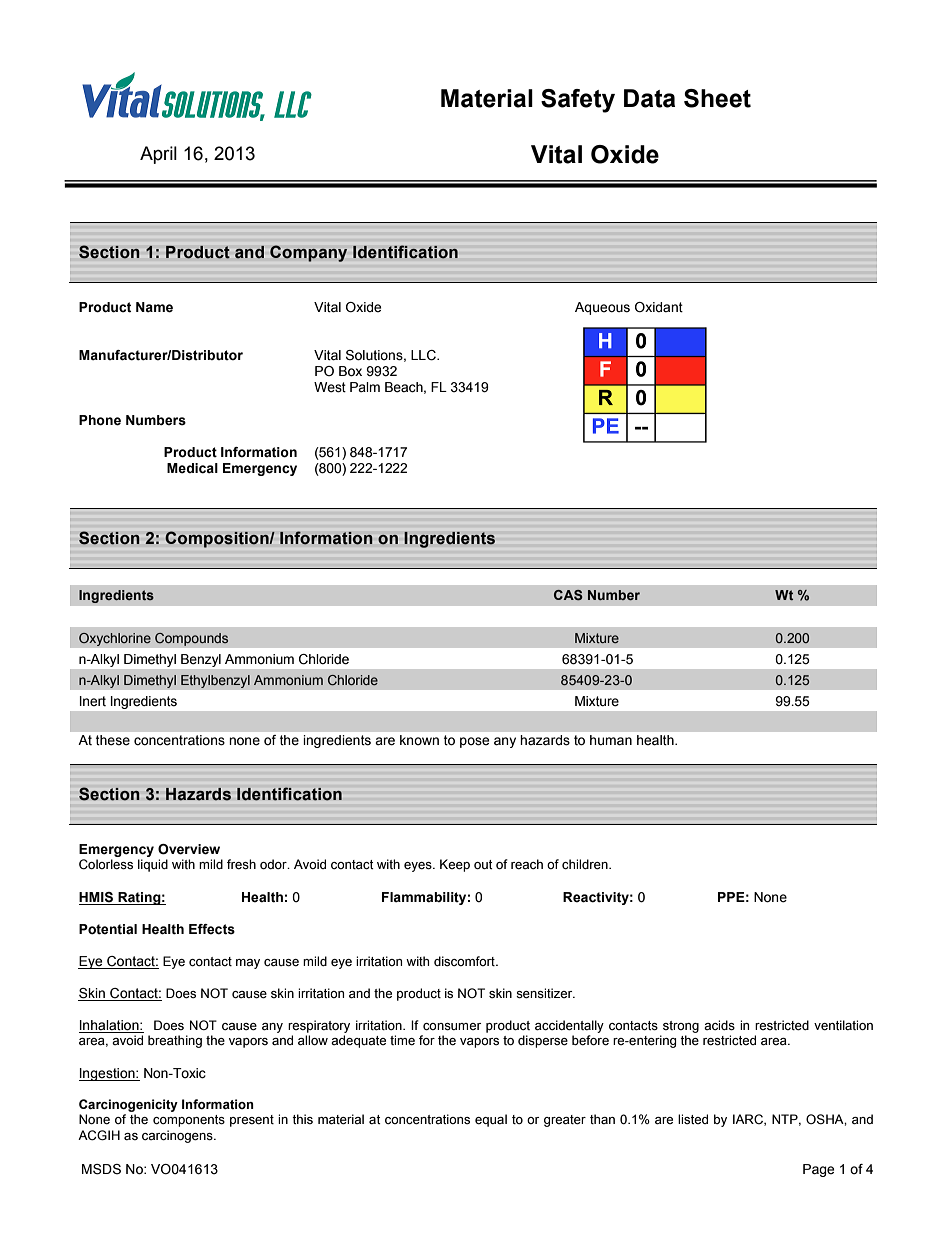  I want to click on listed, so click(693, 1119).
